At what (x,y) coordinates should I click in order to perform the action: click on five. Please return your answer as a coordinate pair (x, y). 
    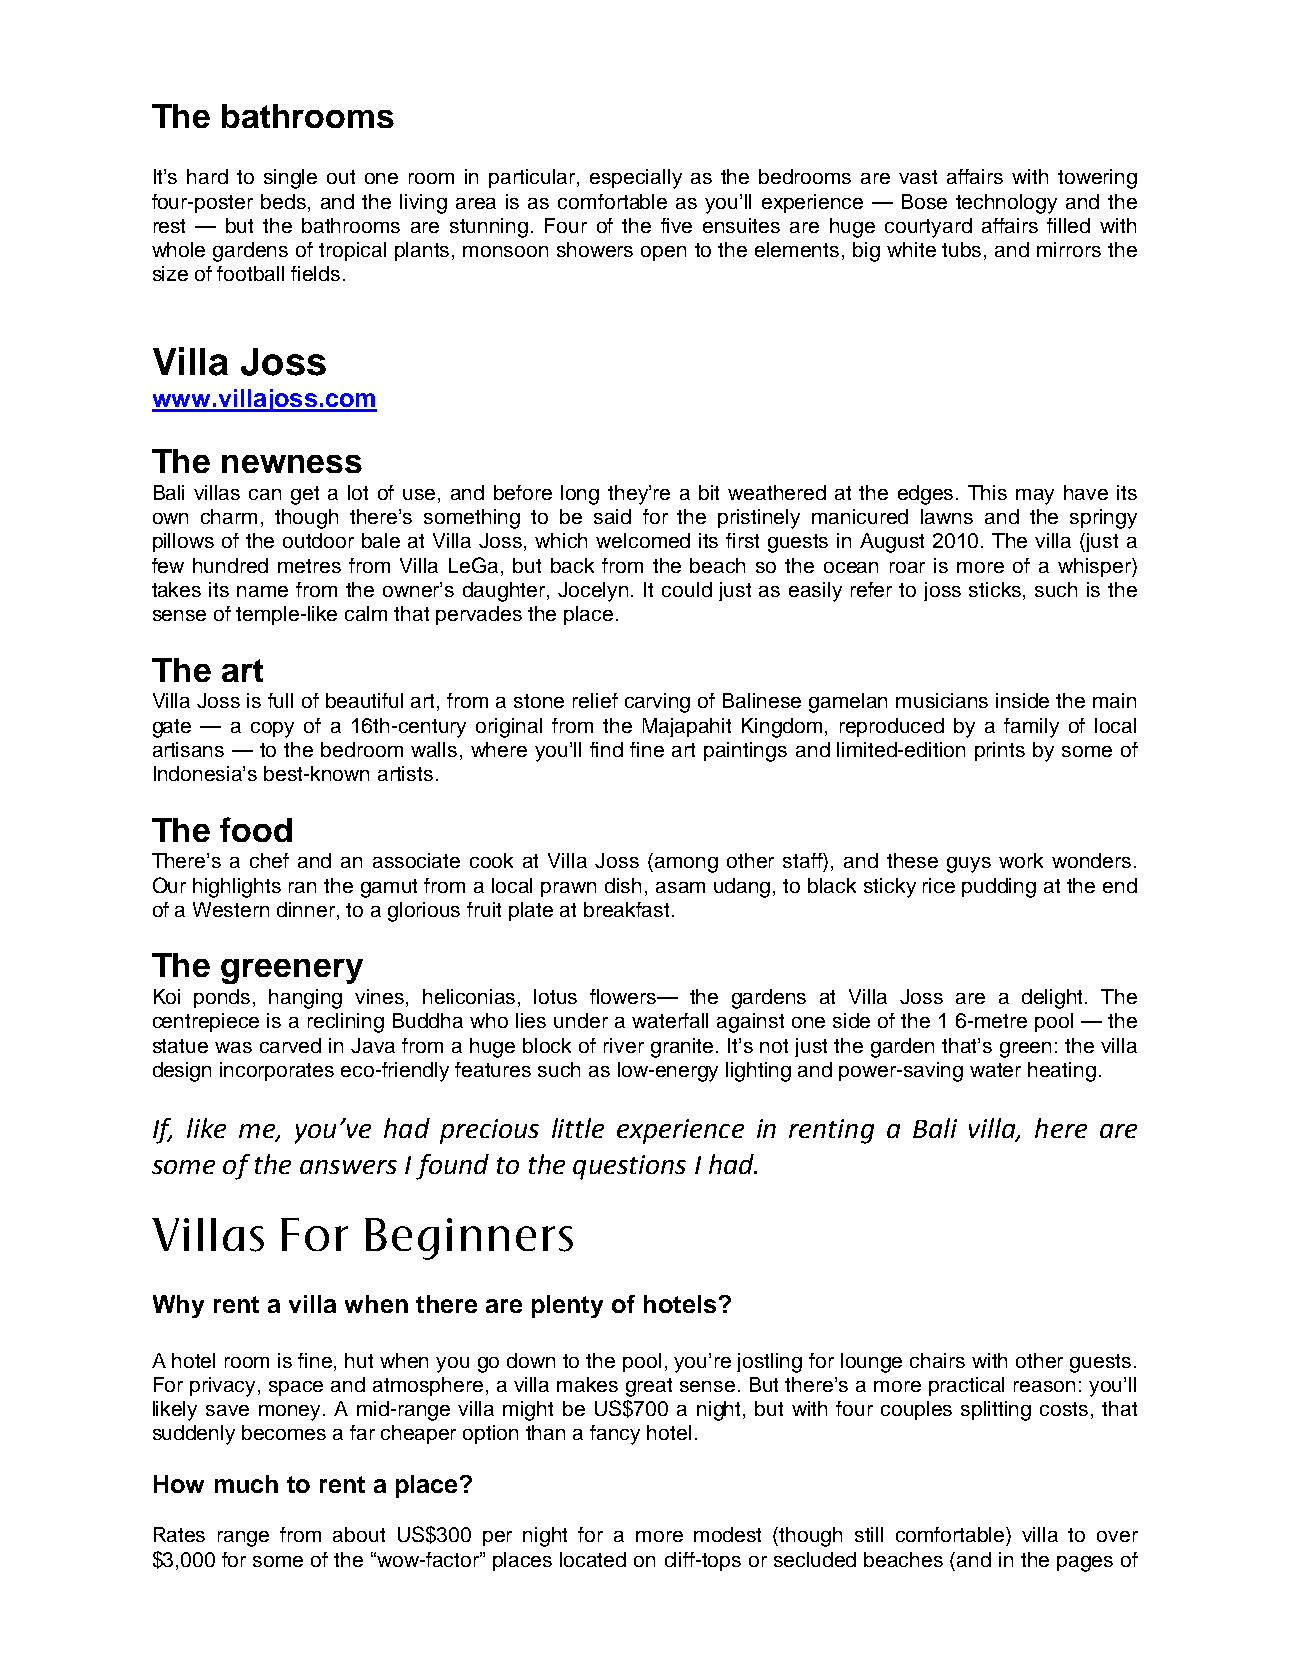
    Looking at the image, I should click on (676, 225).
